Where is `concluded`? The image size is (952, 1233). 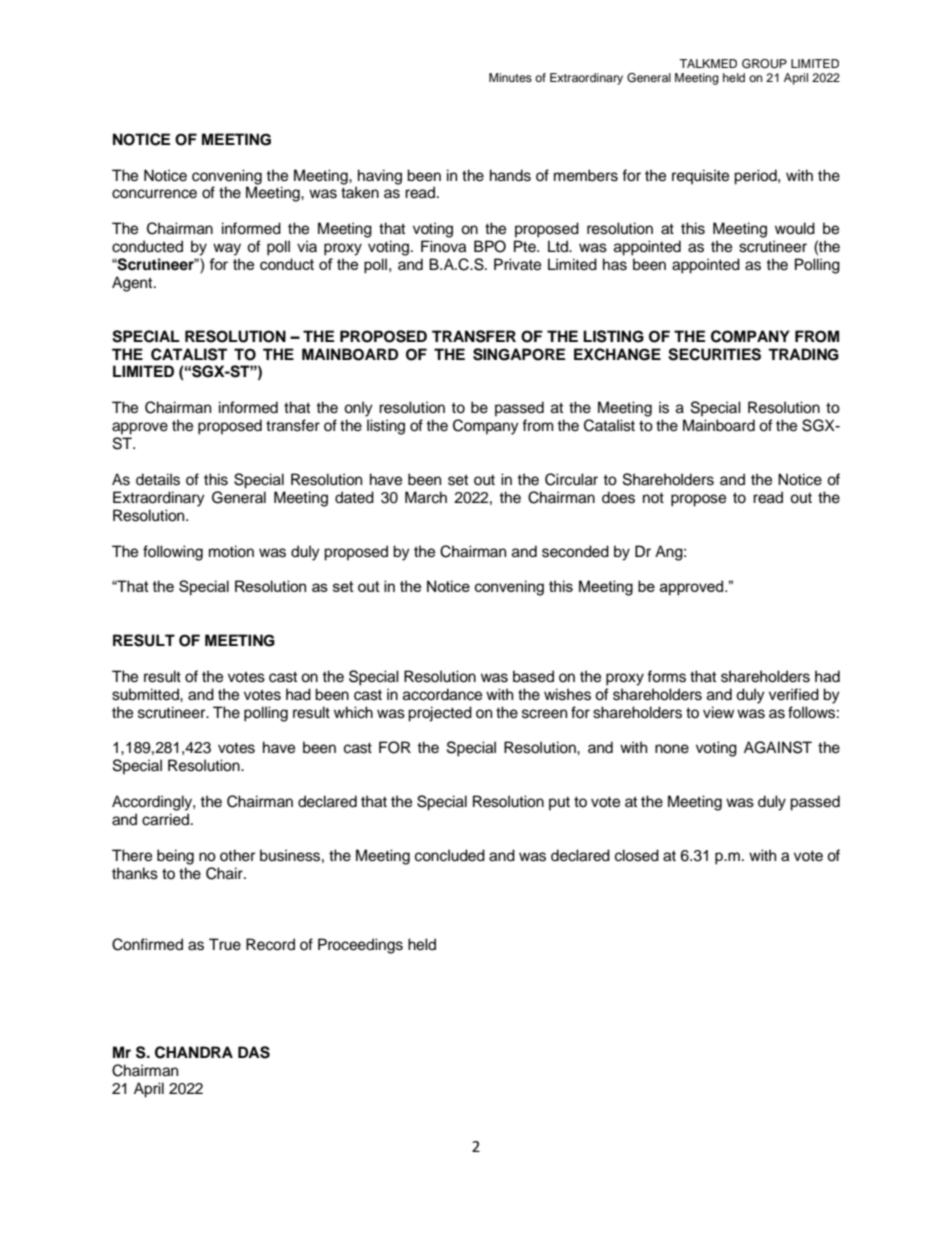 concluded is located at coordinates (450, 855).
